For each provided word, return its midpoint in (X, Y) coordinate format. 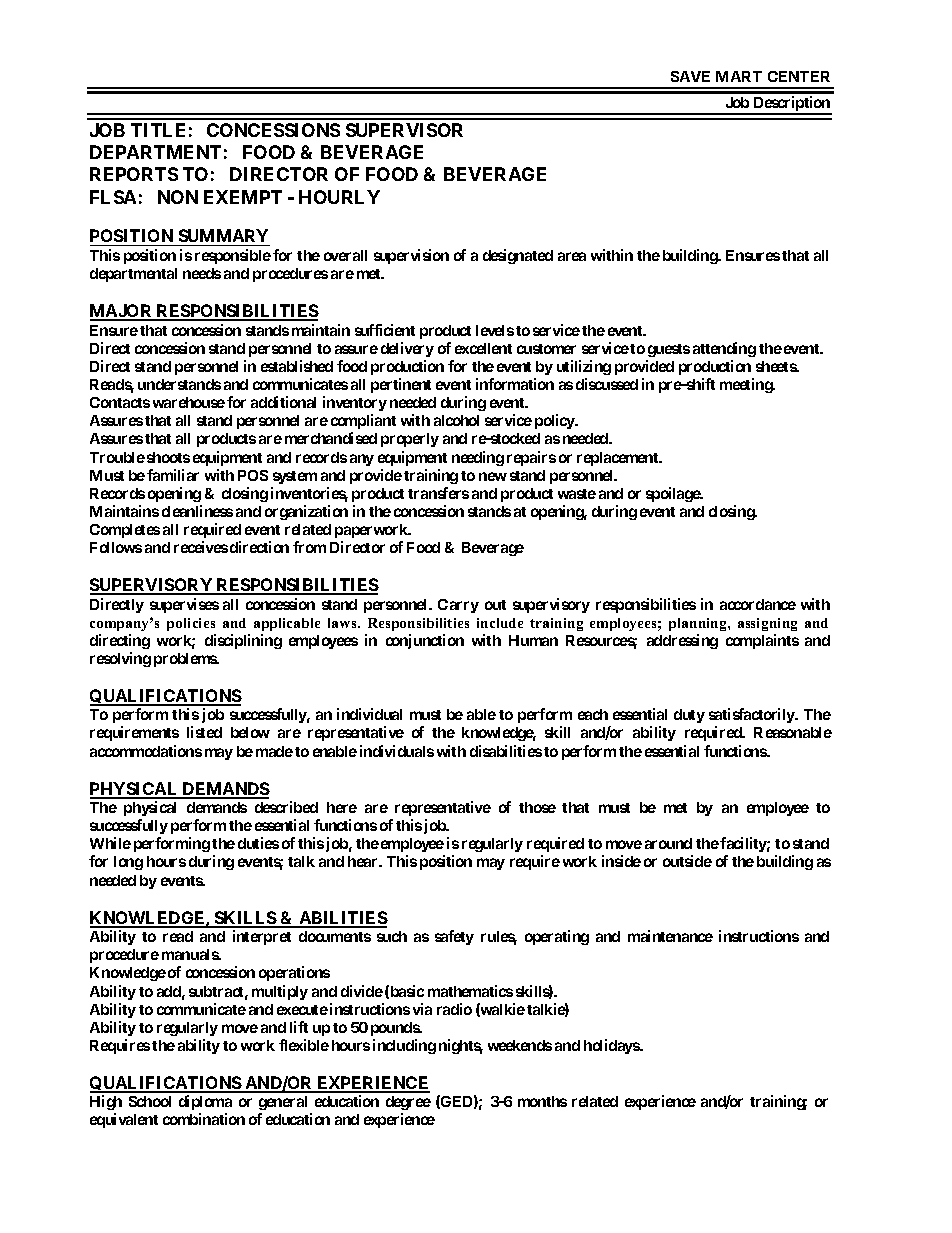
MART (739, 76)
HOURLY (339, 197)
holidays (612, 1046)
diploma (205, 1102)
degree (408, 1103)
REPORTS (134, 174)
